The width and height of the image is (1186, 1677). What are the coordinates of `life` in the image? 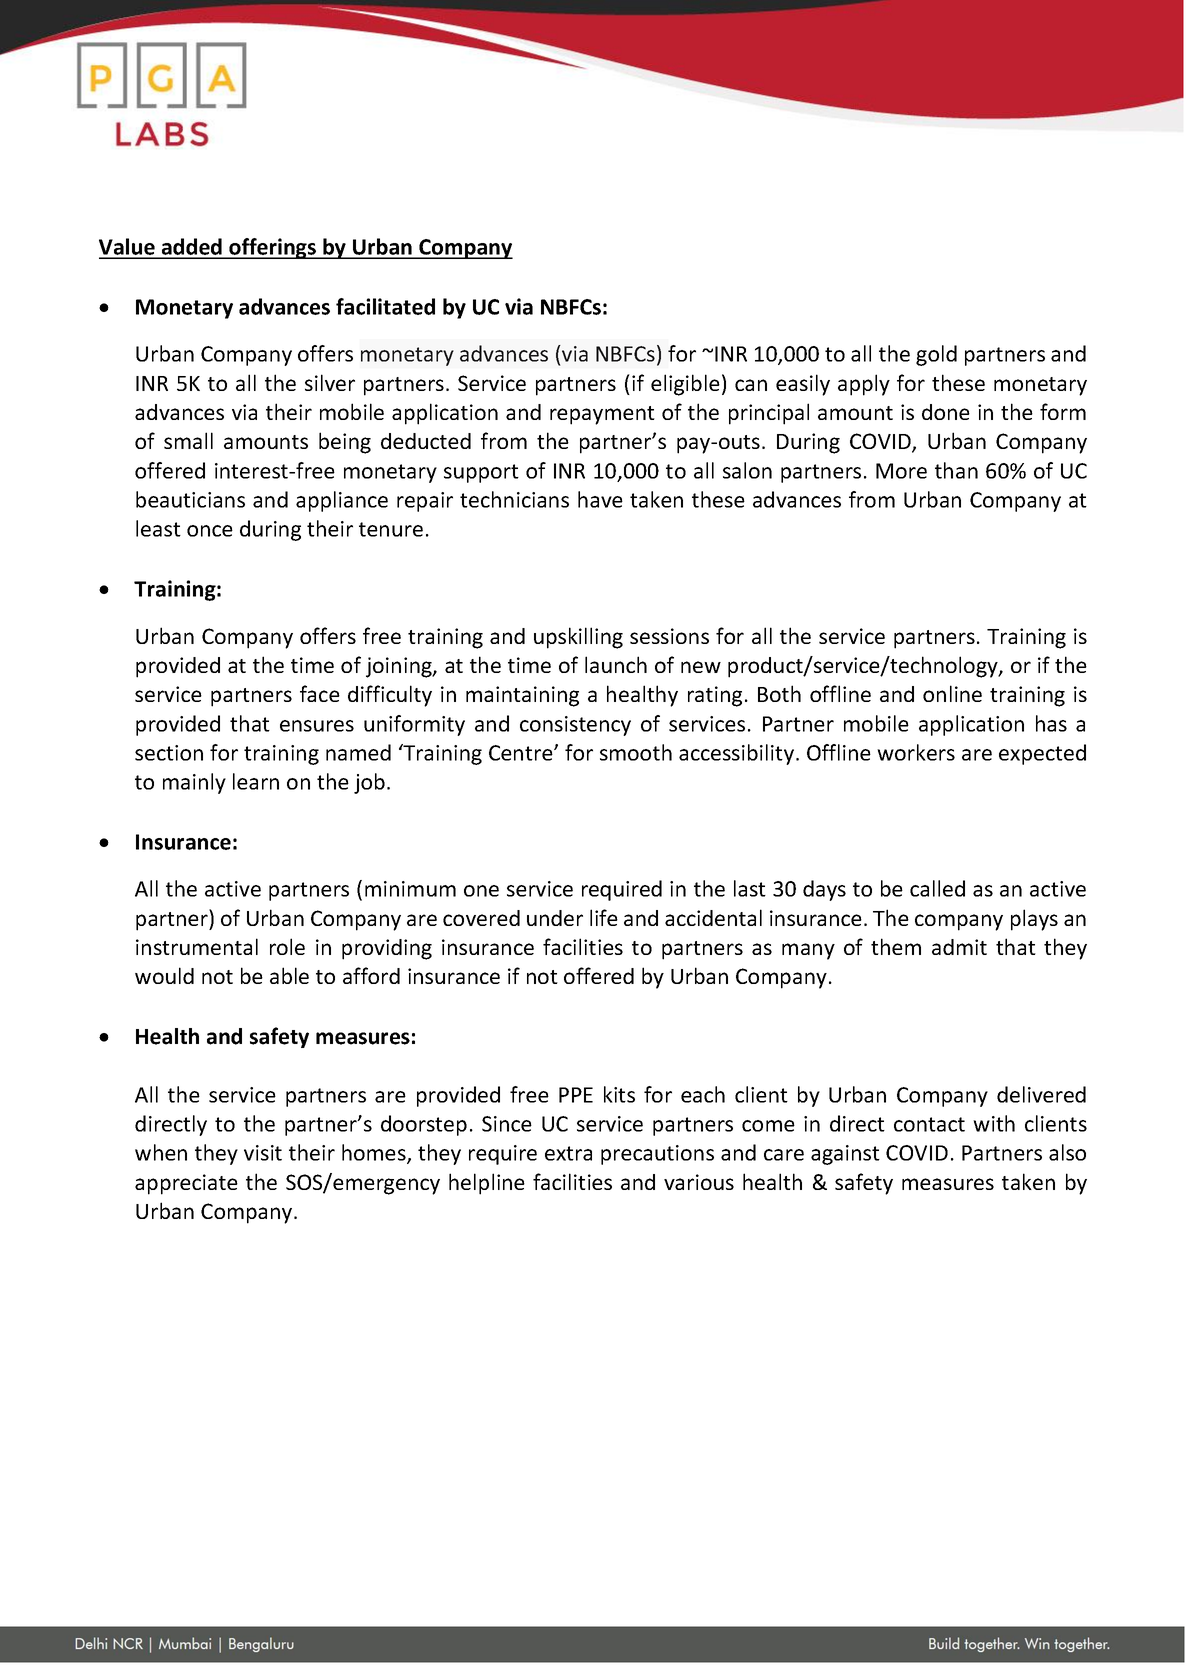 It's located at (604, 917).
